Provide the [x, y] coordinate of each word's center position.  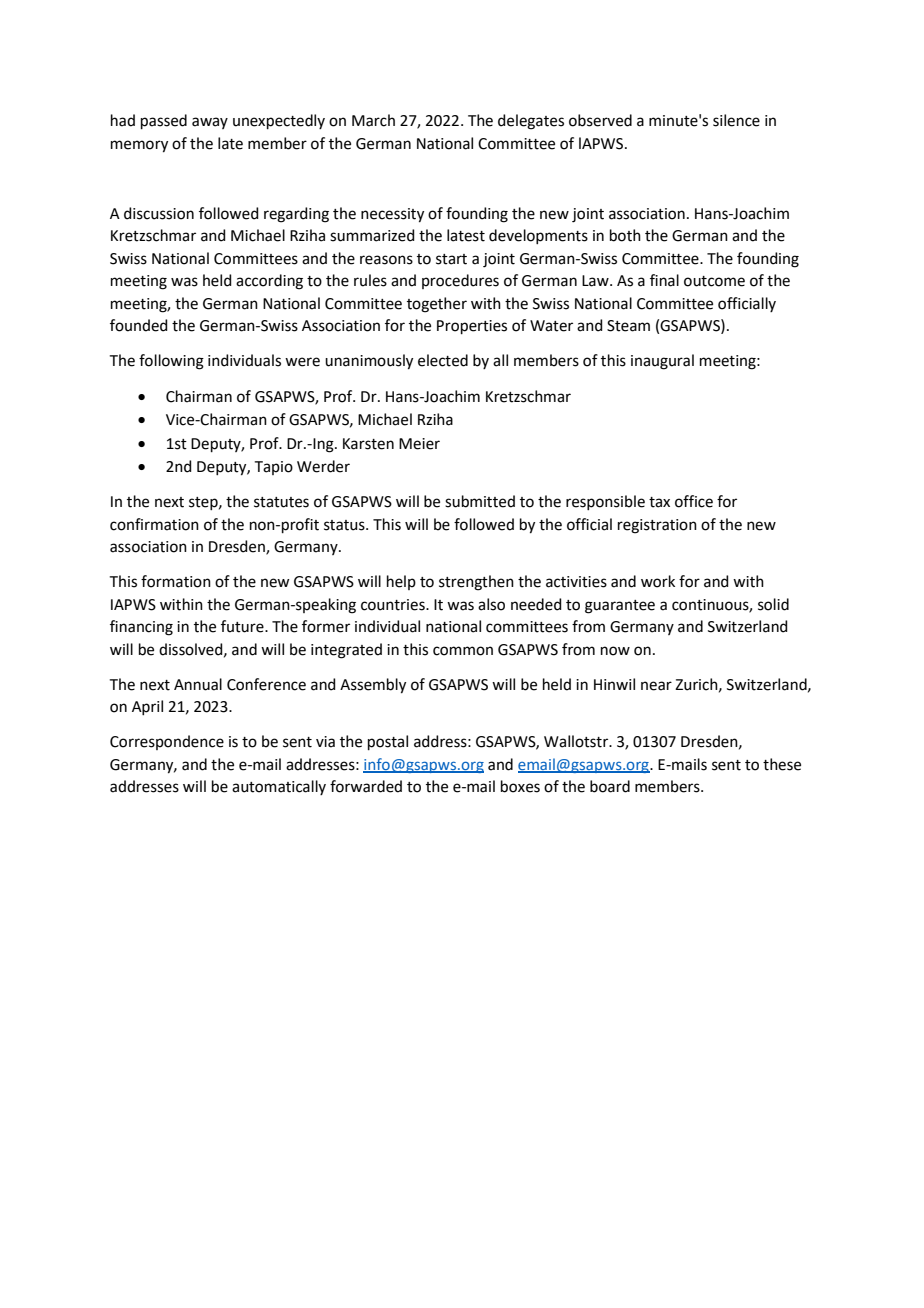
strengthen [476, 583]
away [210, 123]
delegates [531, 122]
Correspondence [167, 742]
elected [443, 360]
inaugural [662, 362]
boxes [520, 786]
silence [736, 120]
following [171, 362]
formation [176, 581]
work [658, 581]
